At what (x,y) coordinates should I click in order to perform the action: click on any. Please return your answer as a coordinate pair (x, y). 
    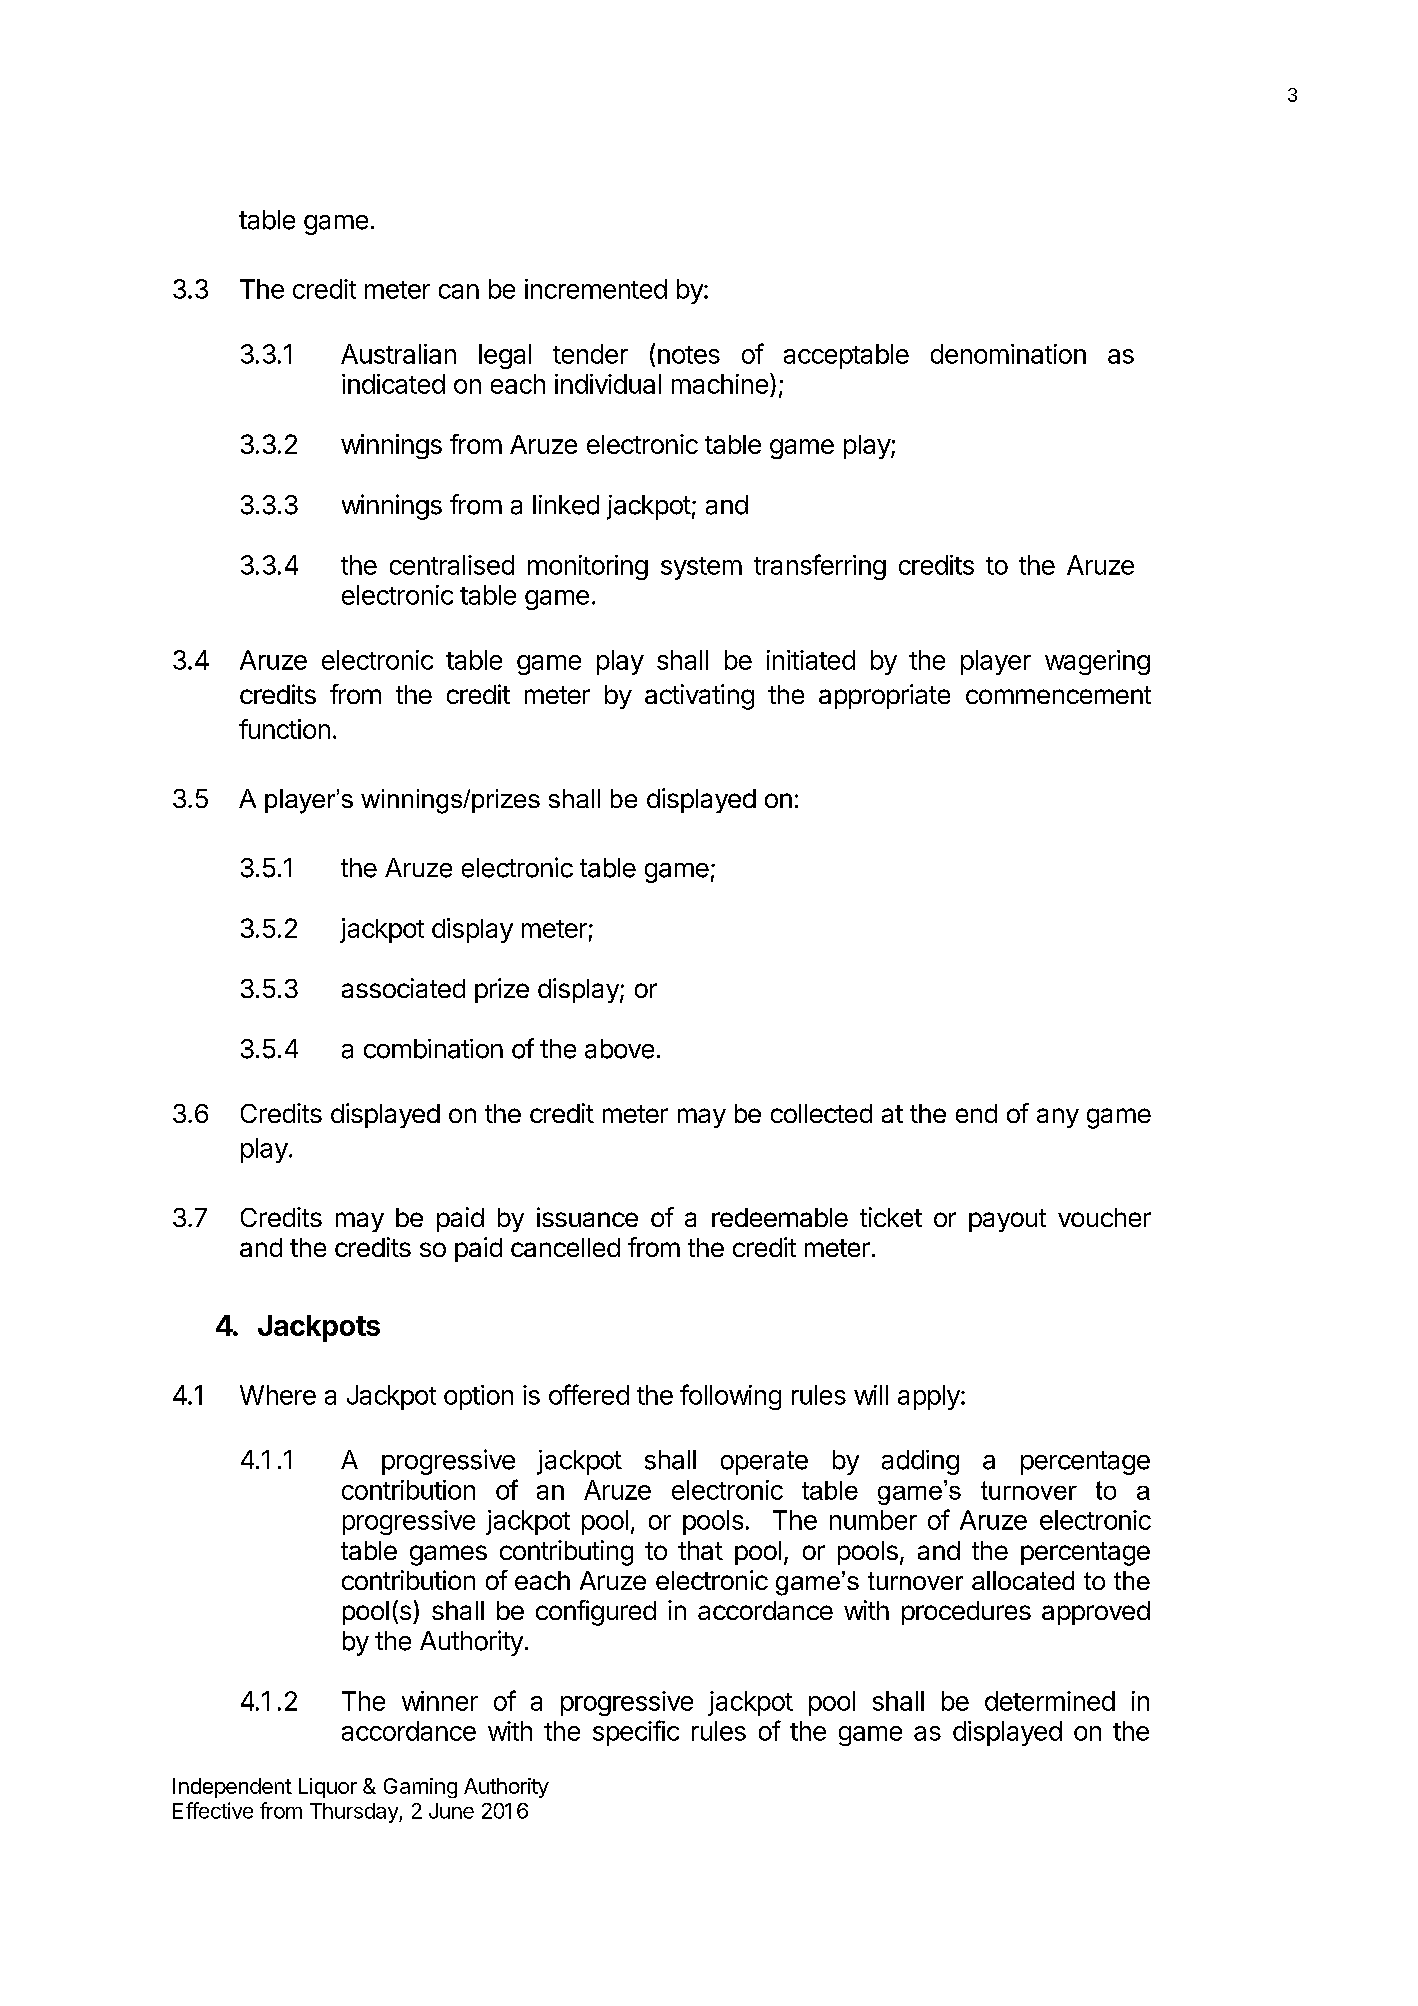
    Looking at the image, I should click on (1058, 1118).
